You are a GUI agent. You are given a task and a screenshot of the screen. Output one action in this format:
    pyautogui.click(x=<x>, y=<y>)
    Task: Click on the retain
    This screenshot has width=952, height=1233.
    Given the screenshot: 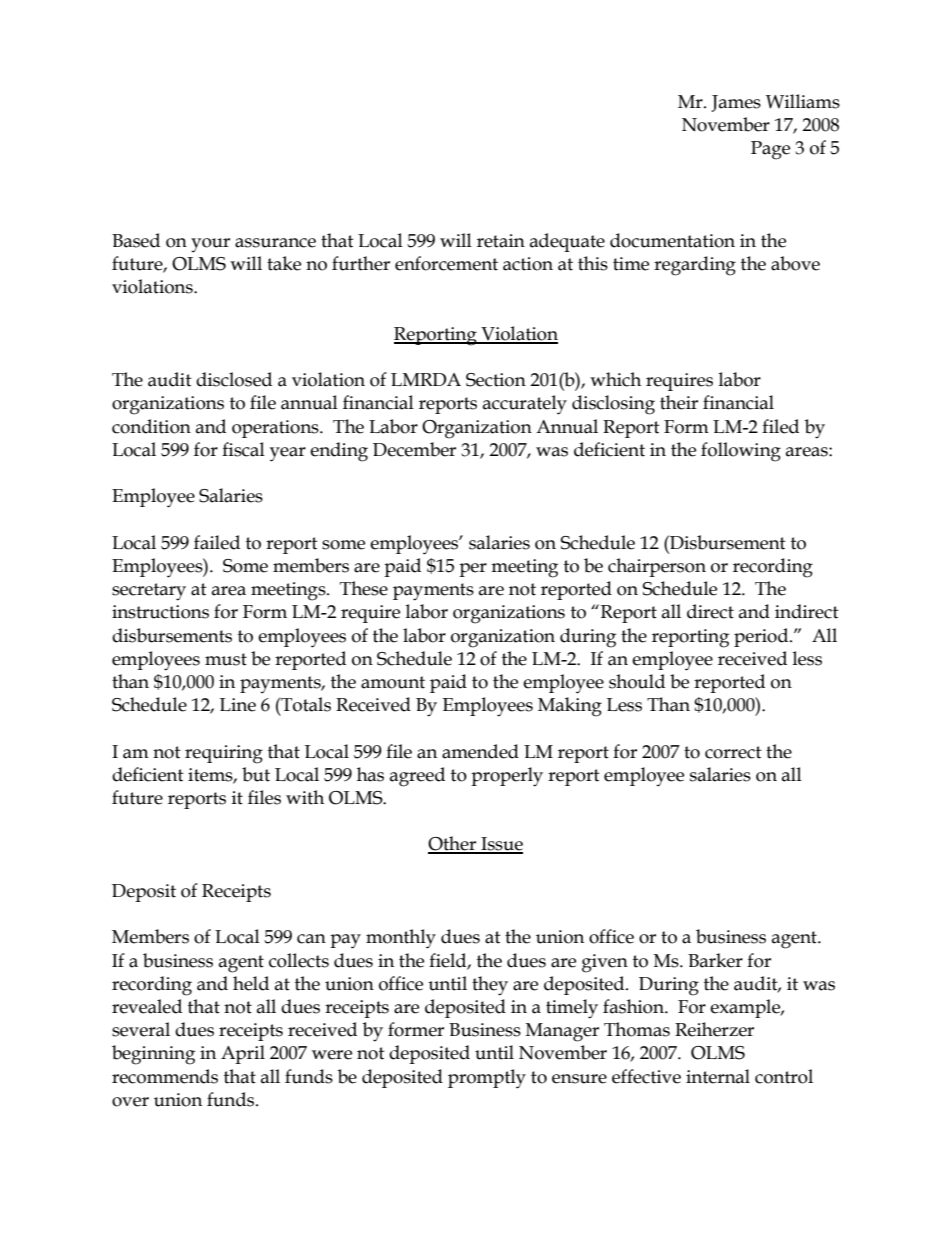 What is the action you would take?
    pyautogui.click(x=501, y=241)
